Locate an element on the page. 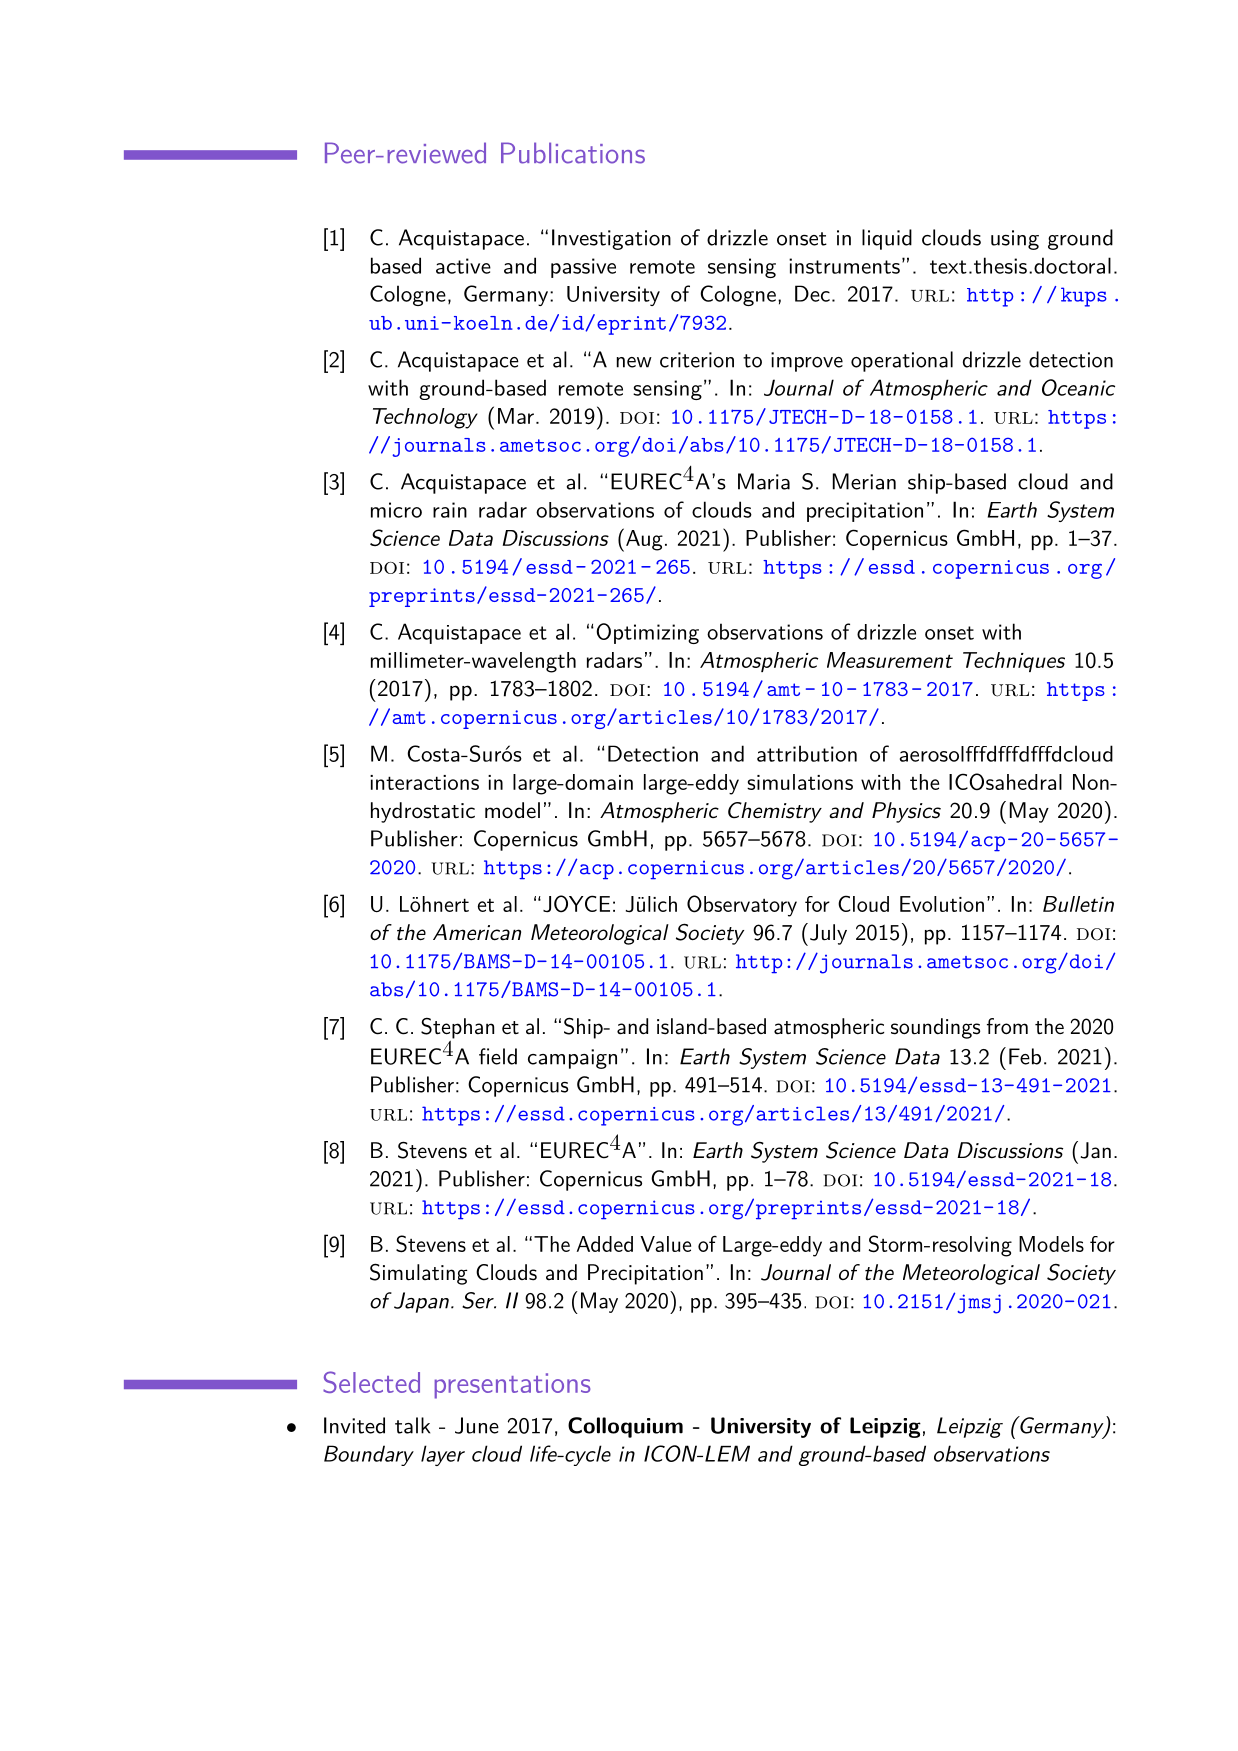 The height and width of the document is (1751, 1238). Investigation is located at coordinates (611, 239).
